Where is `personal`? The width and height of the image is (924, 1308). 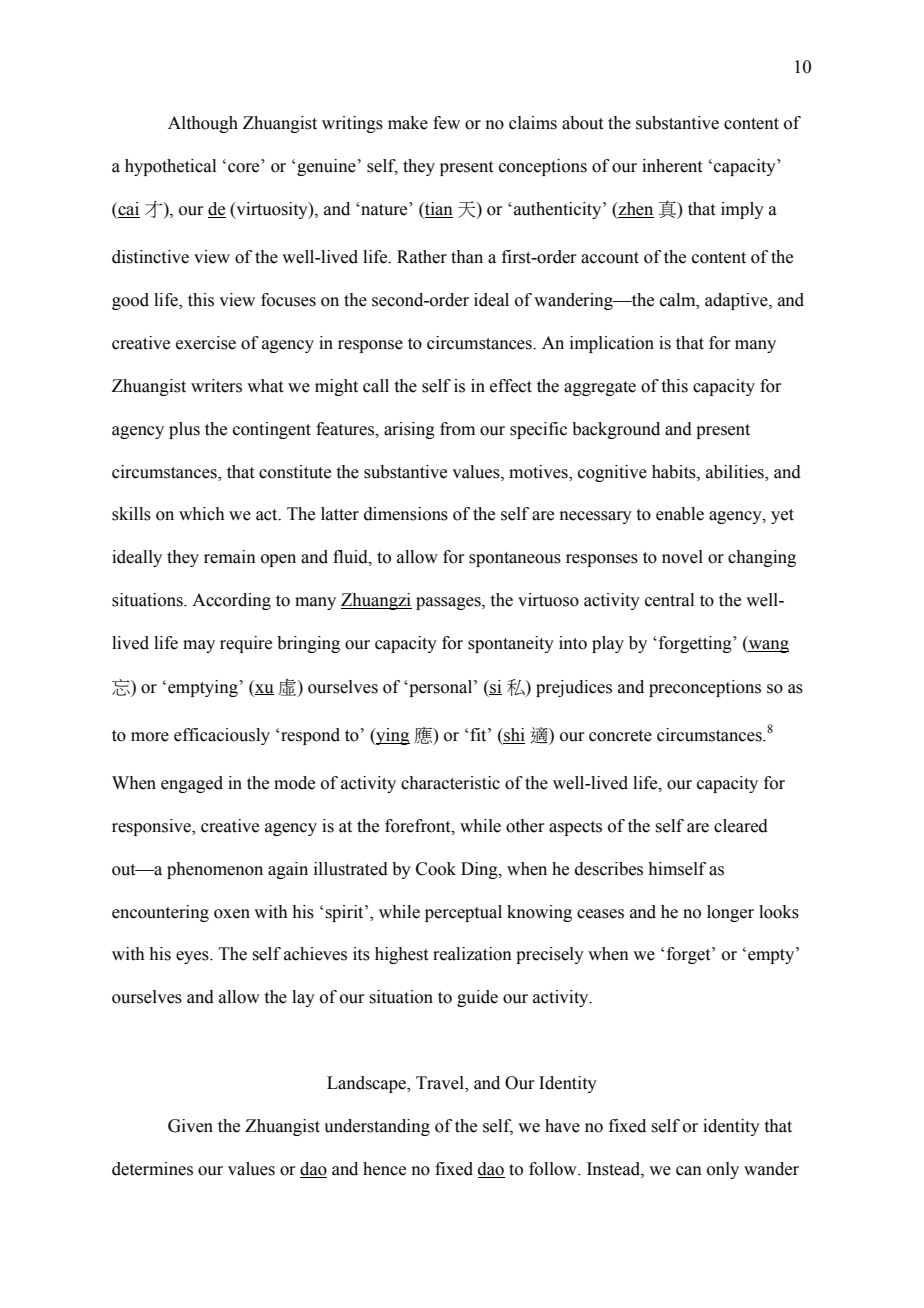 personal is located at coordinates (441, 688).
